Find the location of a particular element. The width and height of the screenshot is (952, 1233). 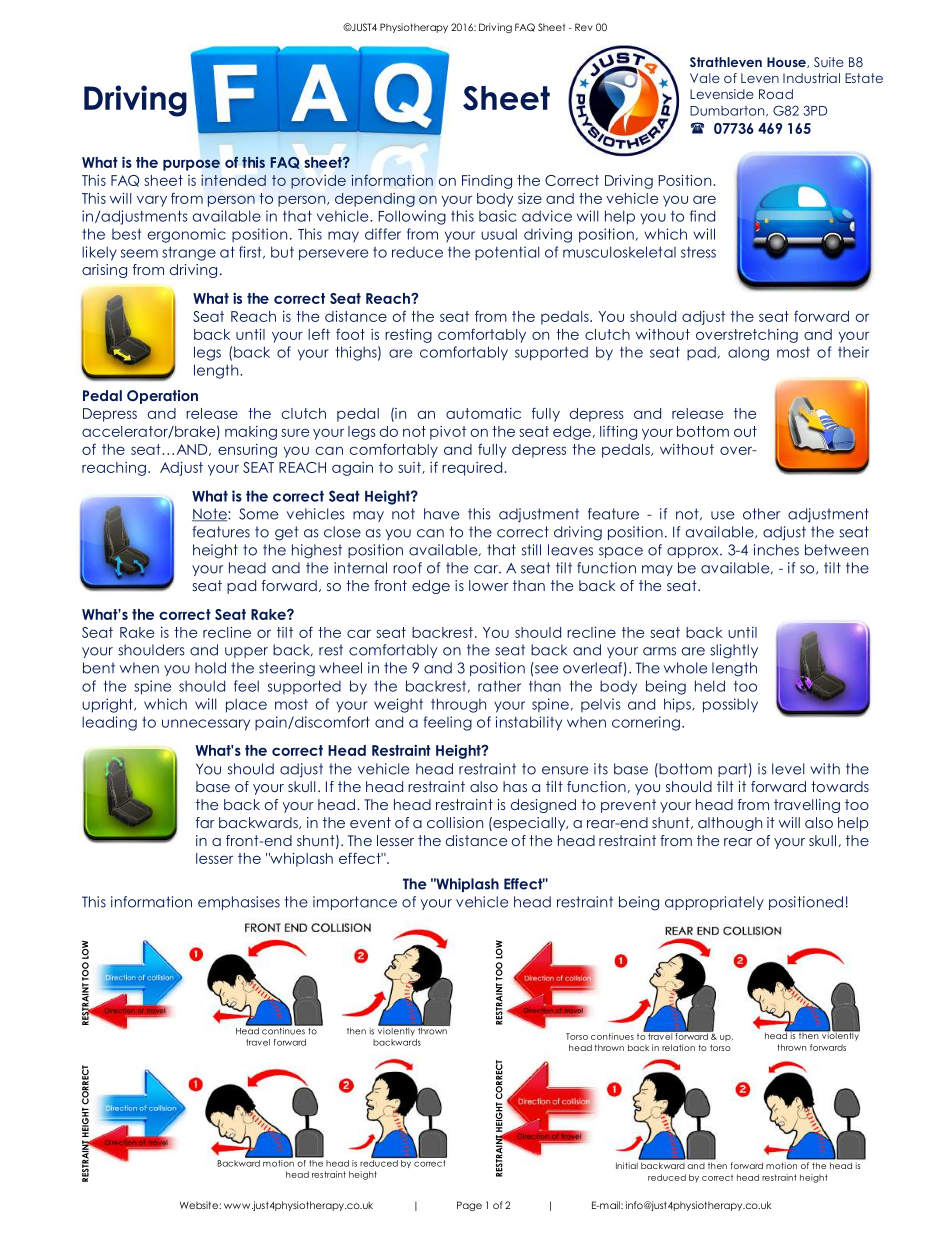

Page is located at coordinates (469, 1206).
